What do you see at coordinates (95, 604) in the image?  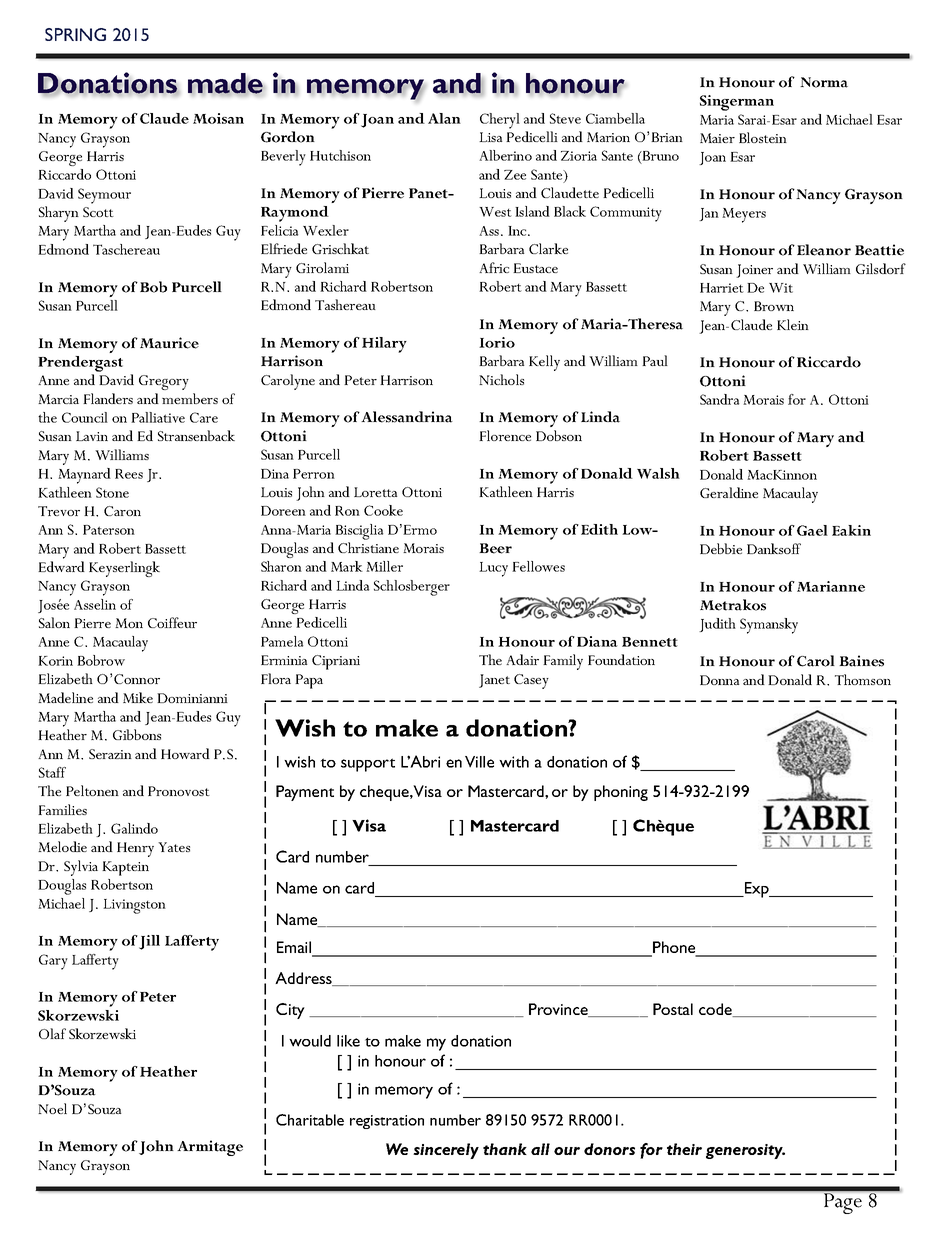 I see `Asselin` at bounding box center [95, 604].
